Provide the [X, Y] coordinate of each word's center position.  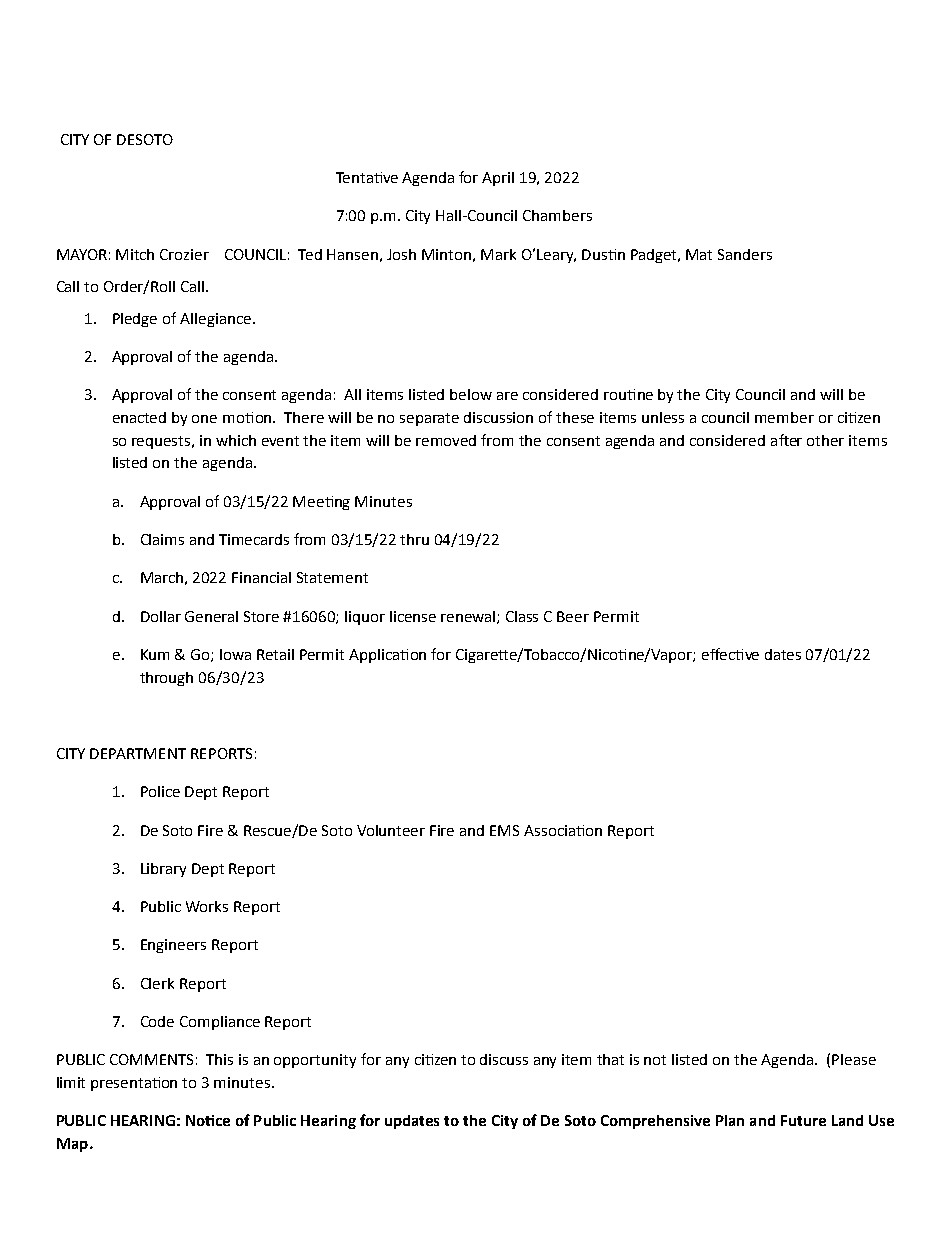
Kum [155, 654]
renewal [469, 617]
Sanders [745, 254]
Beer [573, 616]
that [610, 1059]
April [498, 179]
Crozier [184, 254]
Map [72, 1145]
